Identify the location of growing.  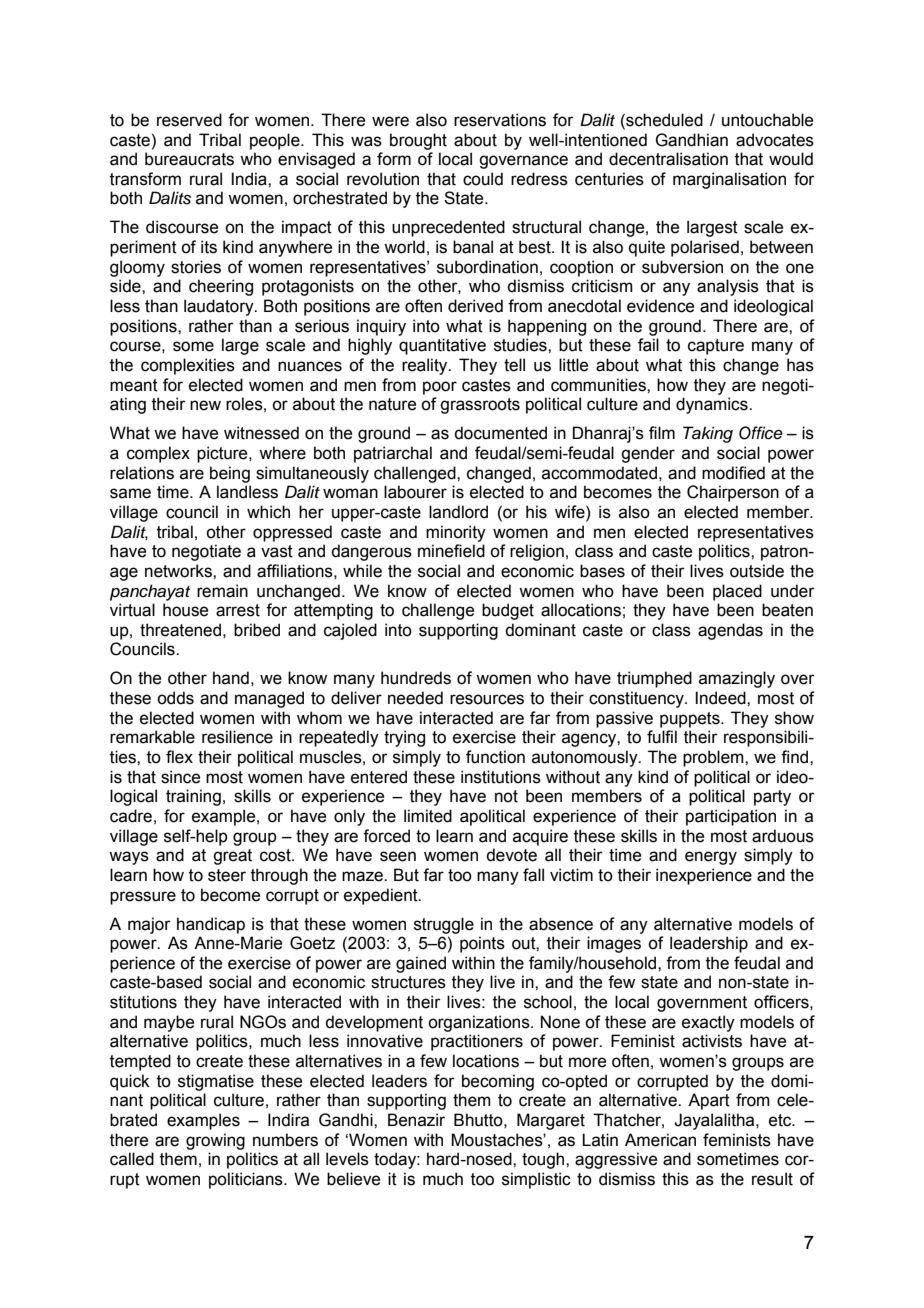
(215, 1141).
